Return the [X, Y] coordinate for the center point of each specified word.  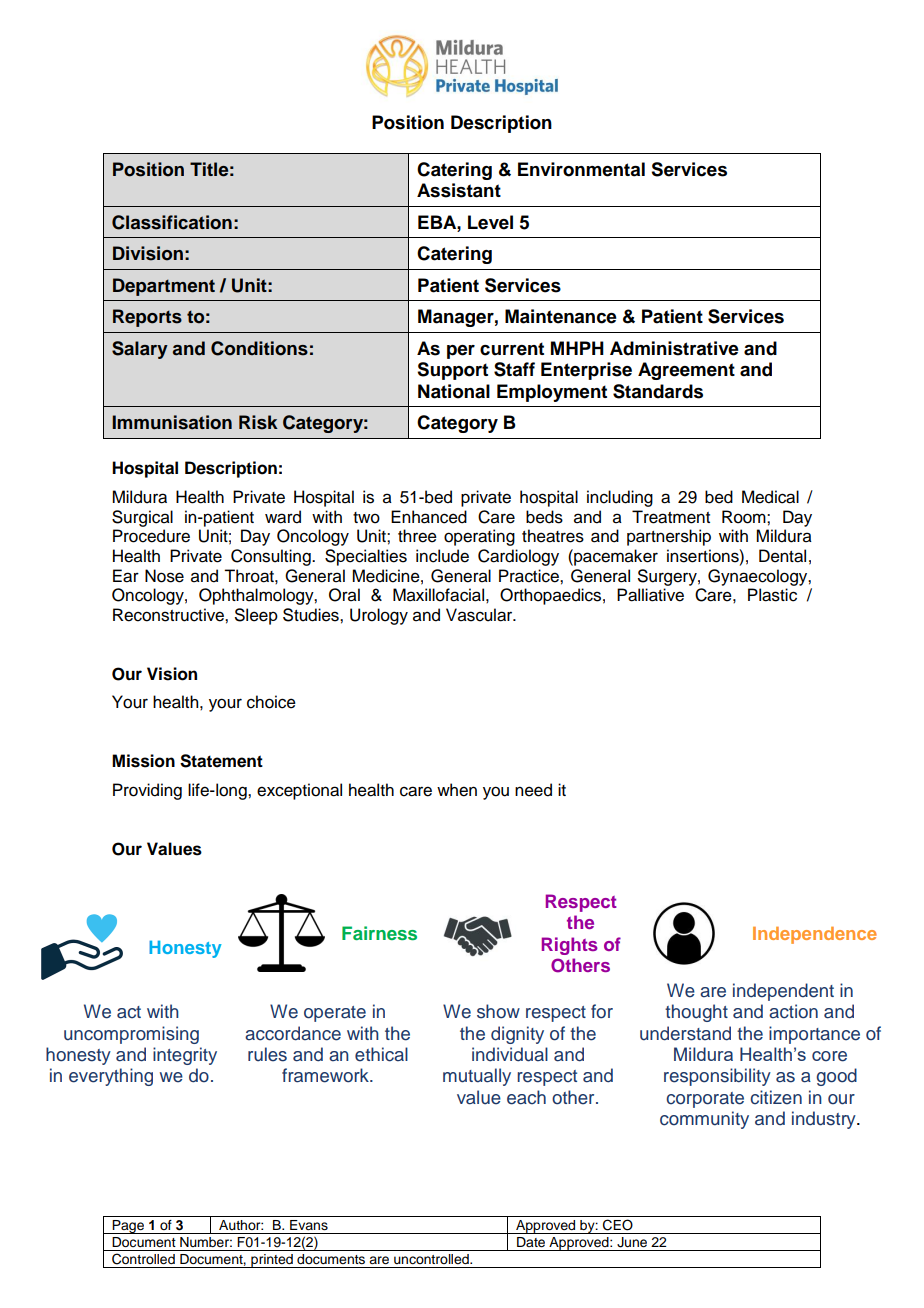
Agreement [686, 371]
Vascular [480, 615]
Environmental [581, 169]
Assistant [459, 190]
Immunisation [172, 422]
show [498, 1011]
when [457, 790]
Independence [815, 935]
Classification [172, 222]
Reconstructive [169, 615]
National [454, 391]
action [793, 1011]
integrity [185, 1056]
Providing [147, 791]
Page [128, 1227]
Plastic [772, 595]
